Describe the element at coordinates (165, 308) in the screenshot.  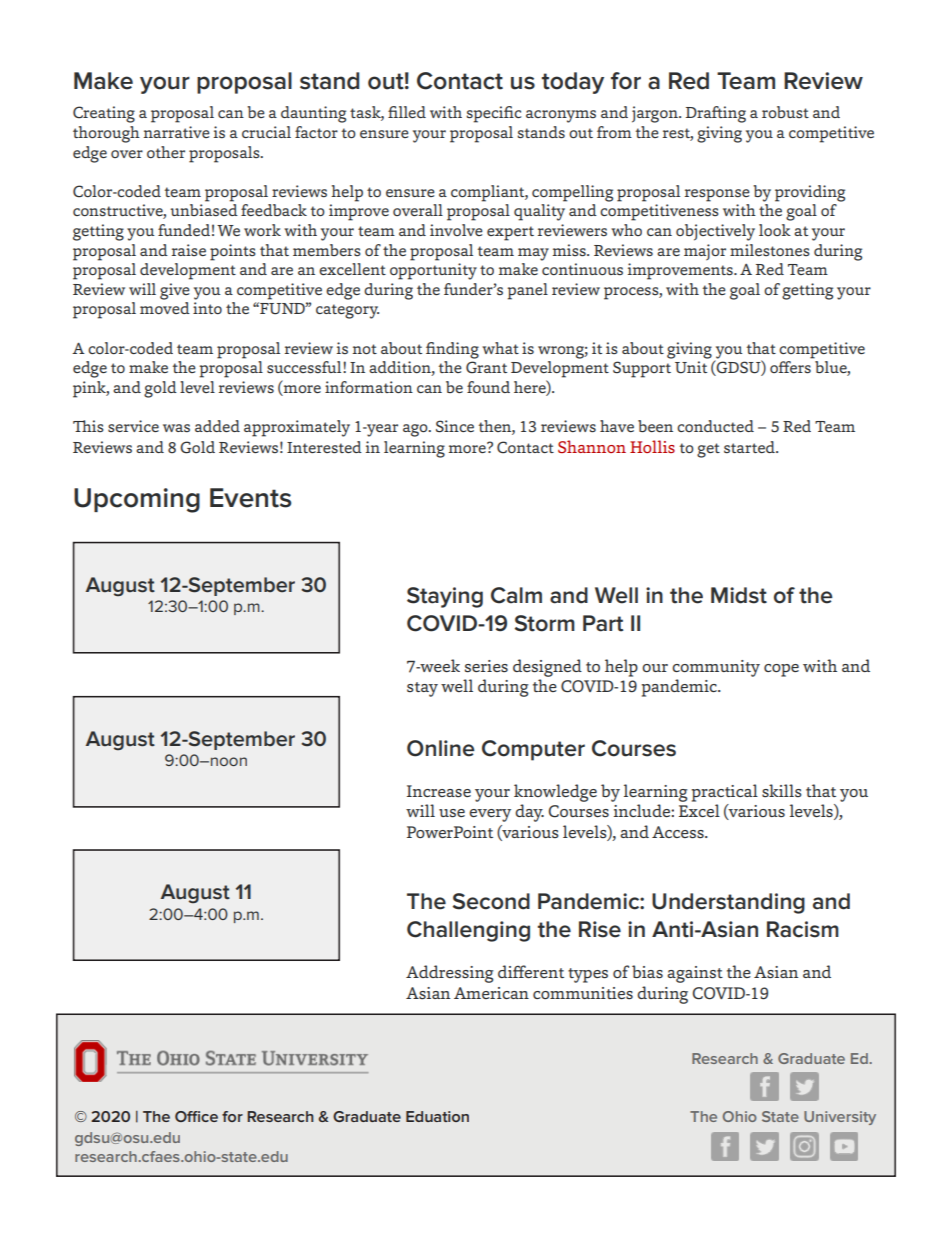
I see `moved` at that location.
